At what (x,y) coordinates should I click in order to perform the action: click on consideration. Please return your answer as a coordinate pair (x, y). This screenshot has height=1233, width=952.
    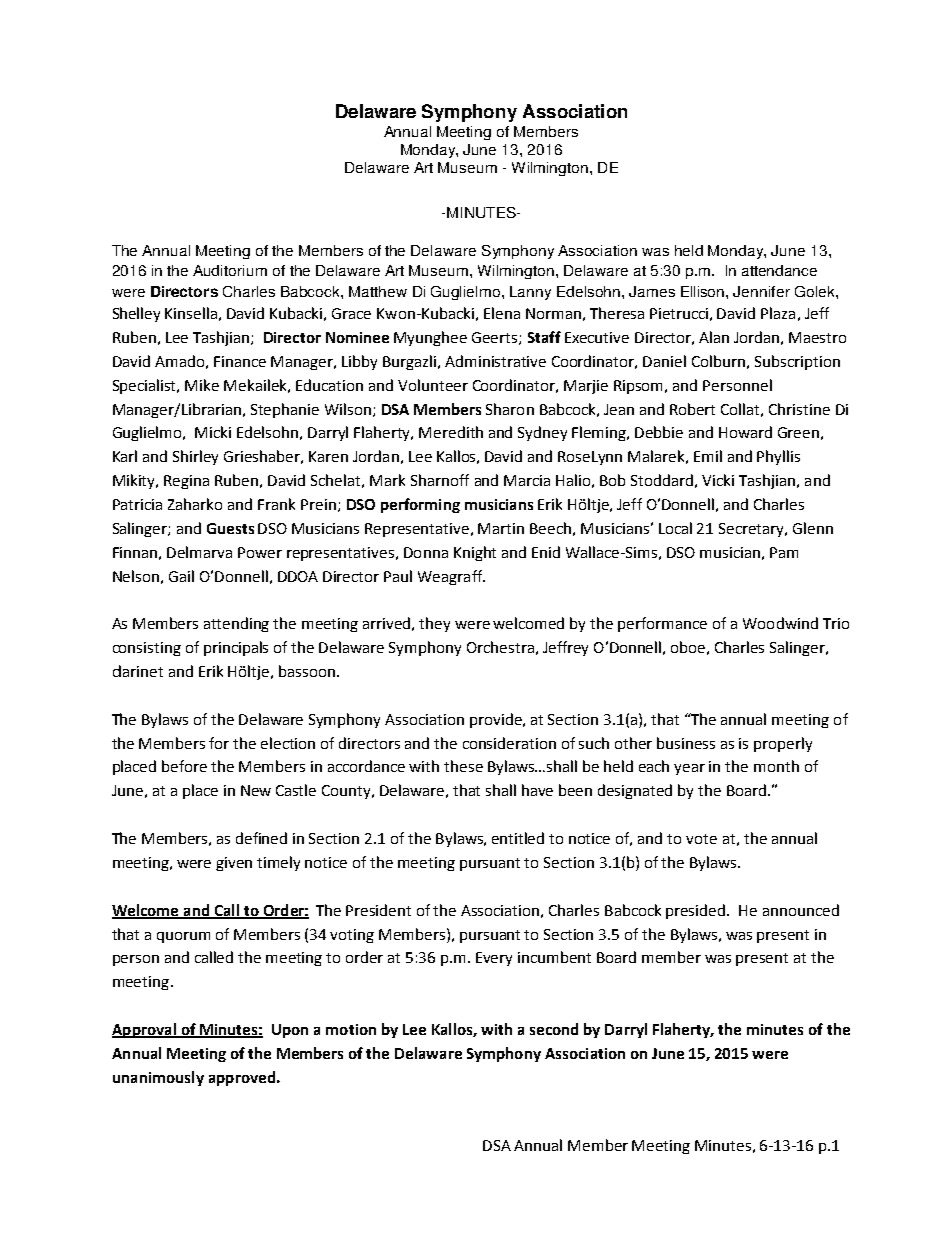
    Looking at the image, I should click on (509, 743).
